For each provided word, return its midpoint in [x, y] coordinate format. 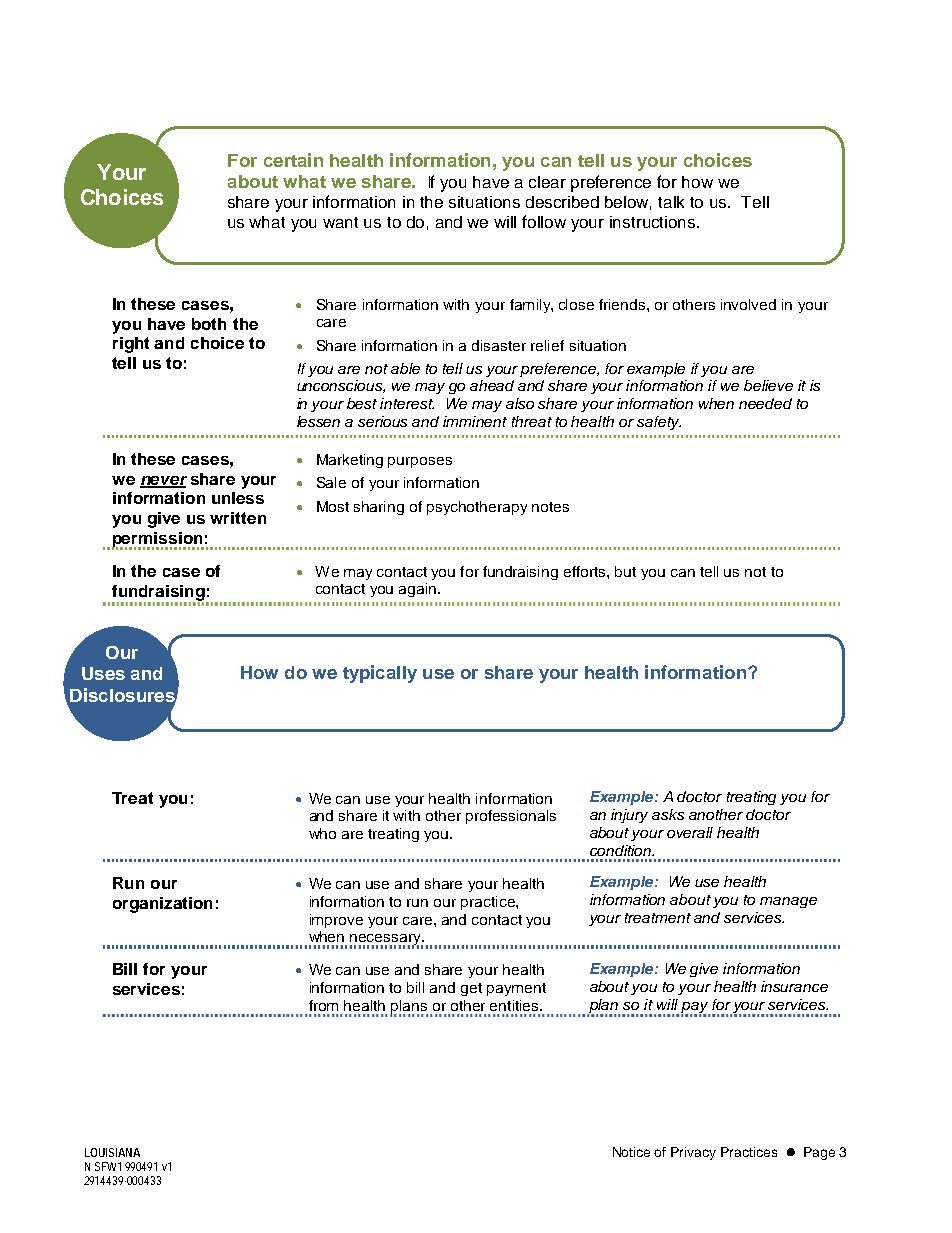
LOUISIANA [112, 1152]
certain [293, 160]
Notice [631, 1152]
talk [671, 202]
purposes [420, 462]
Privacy [693, 1153]
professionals [511, 817]
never [163, 481]
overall [690, 832]
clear [547, 182]
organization [162, 905]
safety [659, 423]
